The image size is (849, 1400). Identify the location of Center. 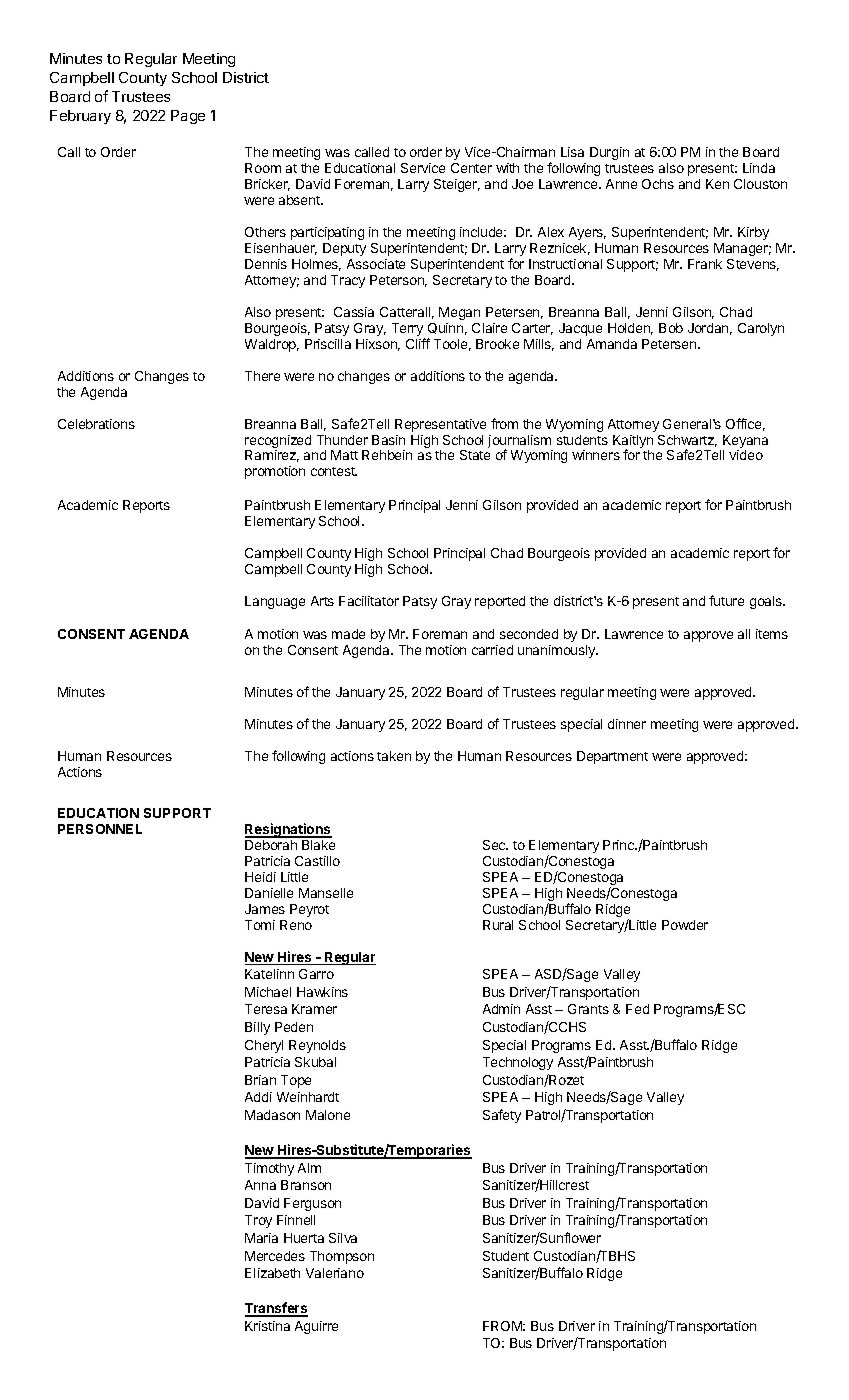
(471, 168).
